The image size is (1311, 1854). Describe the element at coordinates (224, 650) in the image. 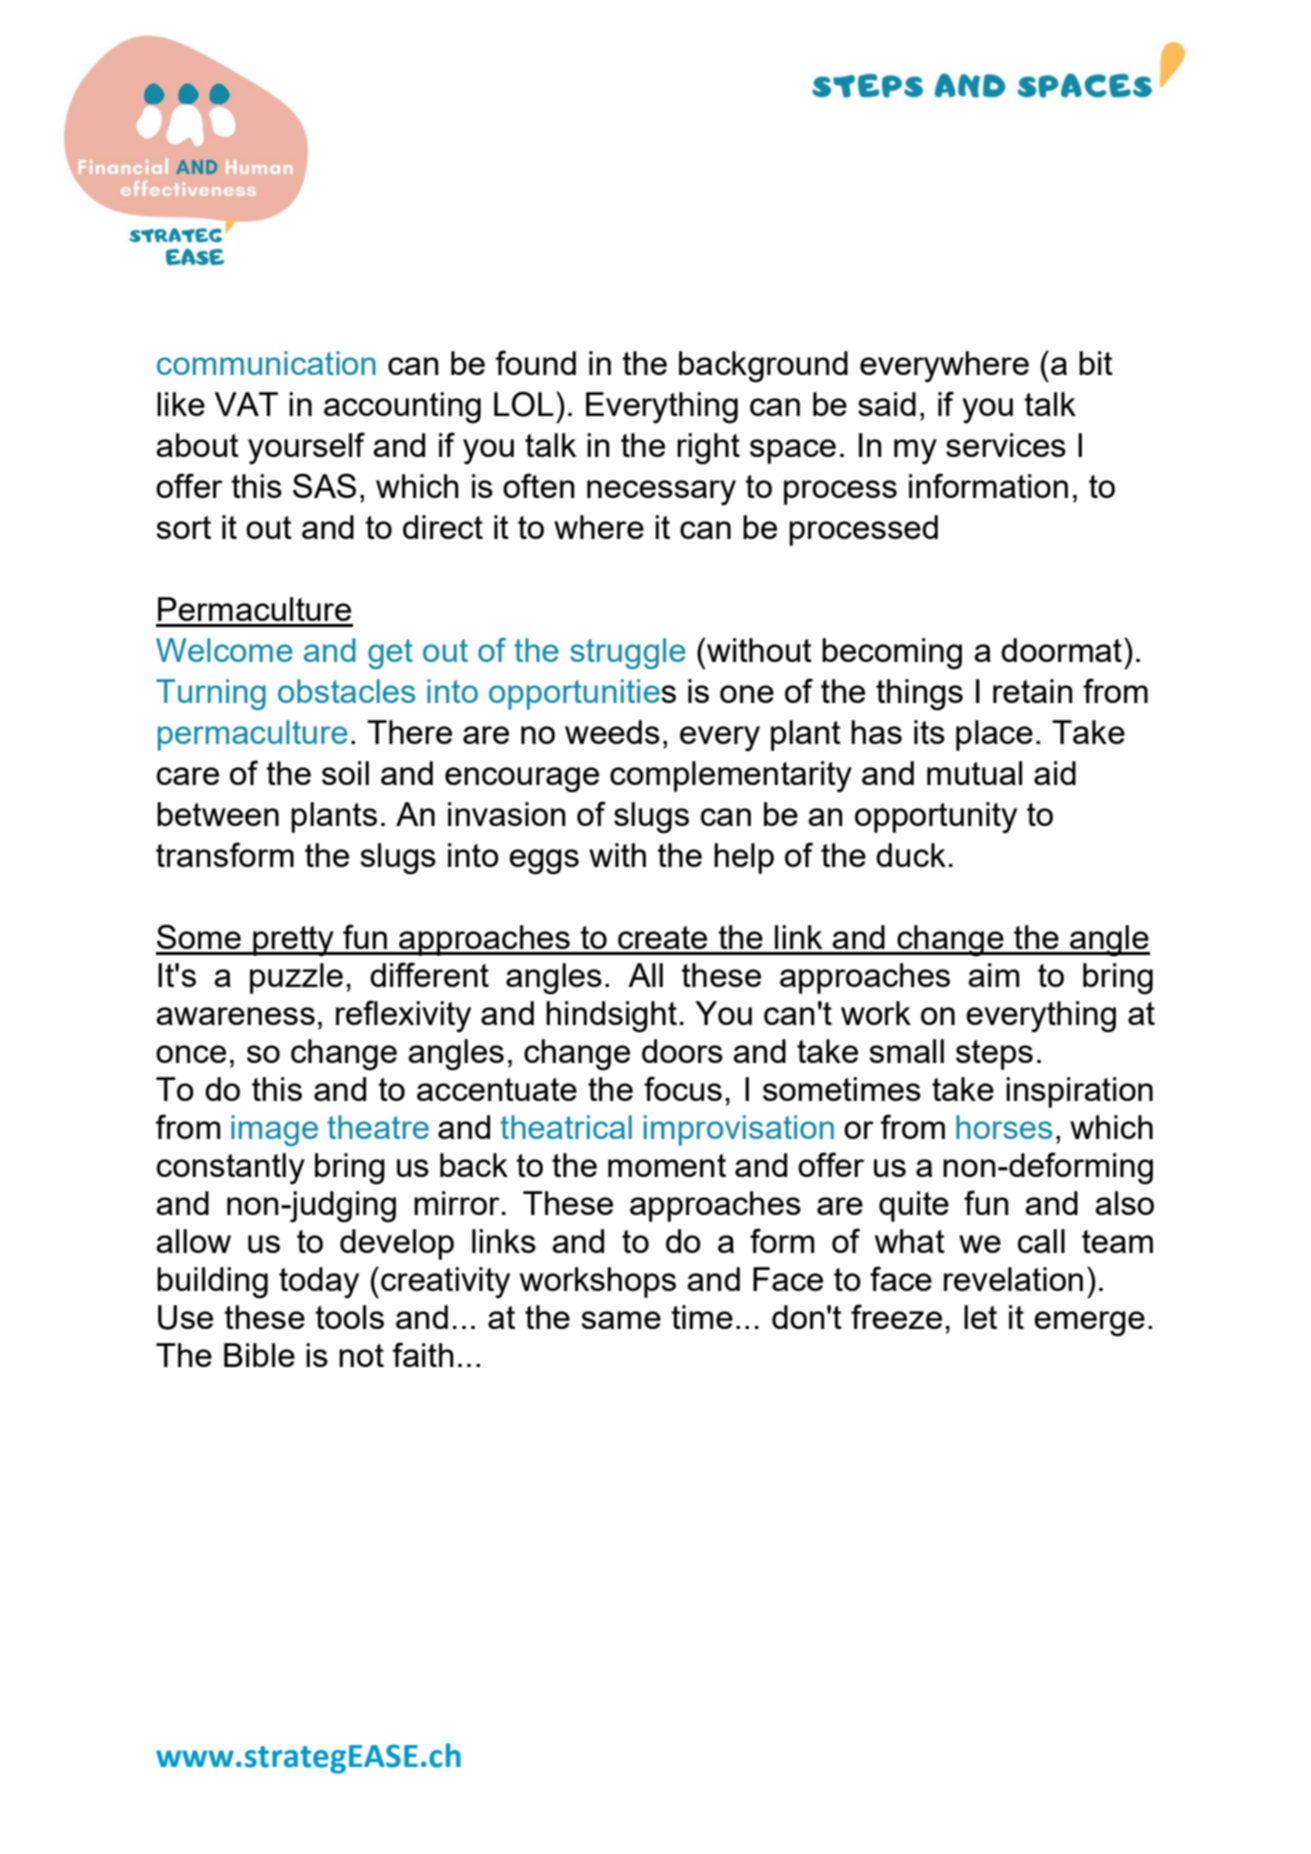

I see `Welcome` at that location.
